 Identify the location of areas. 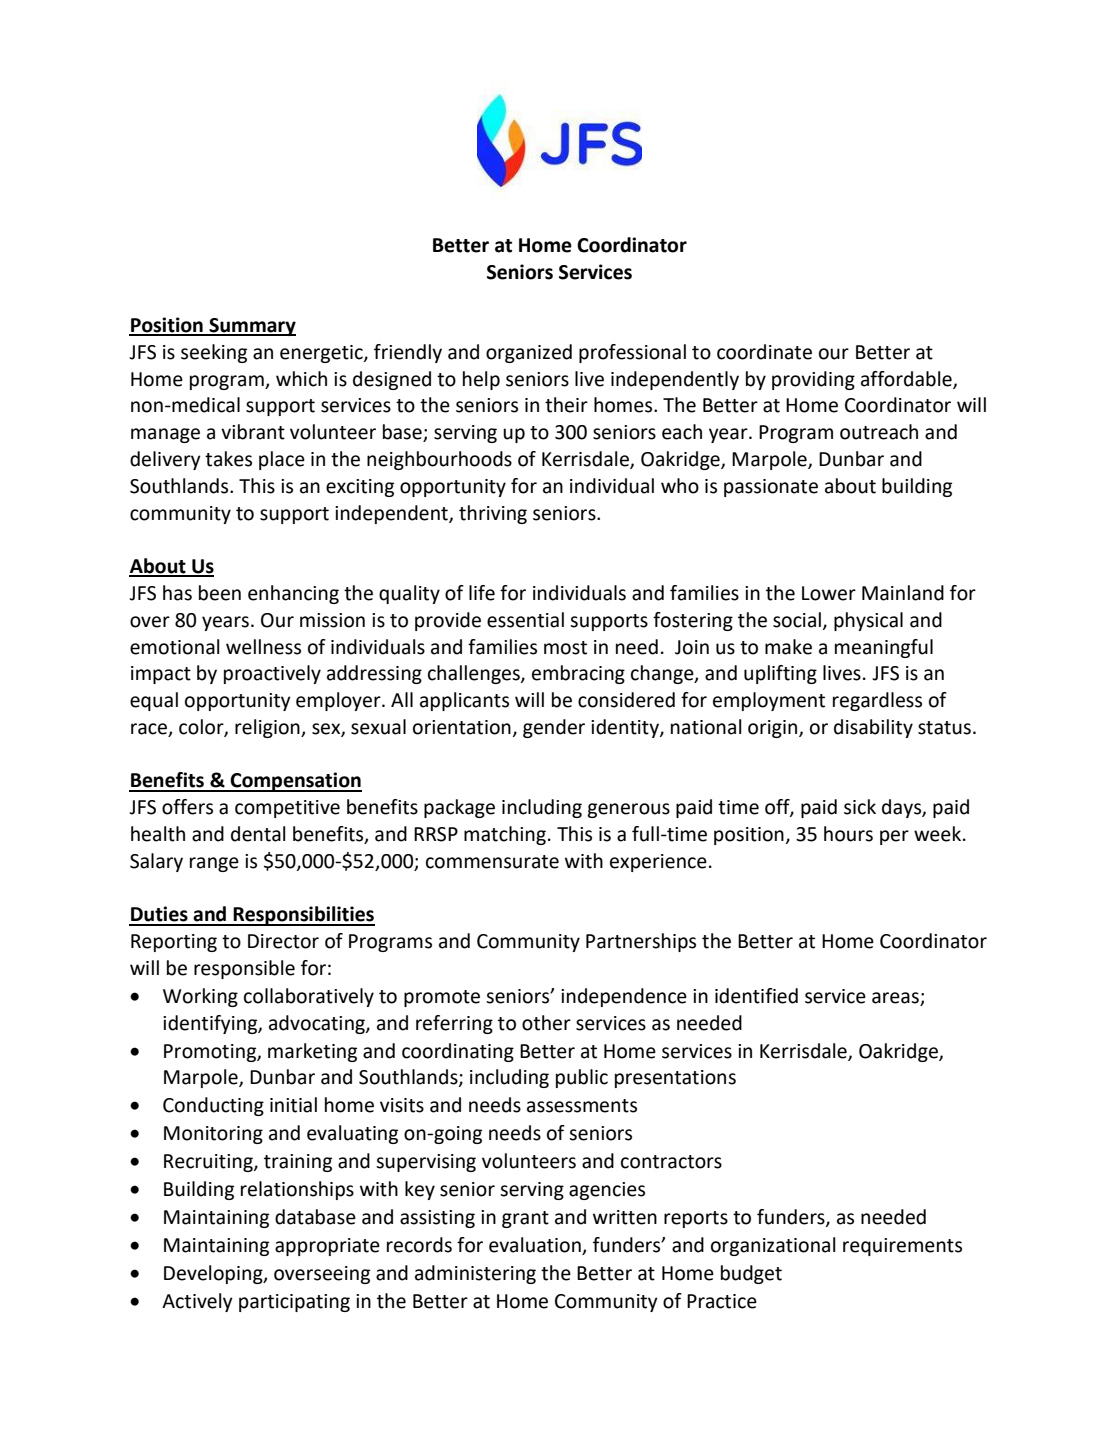
(895, 998).
